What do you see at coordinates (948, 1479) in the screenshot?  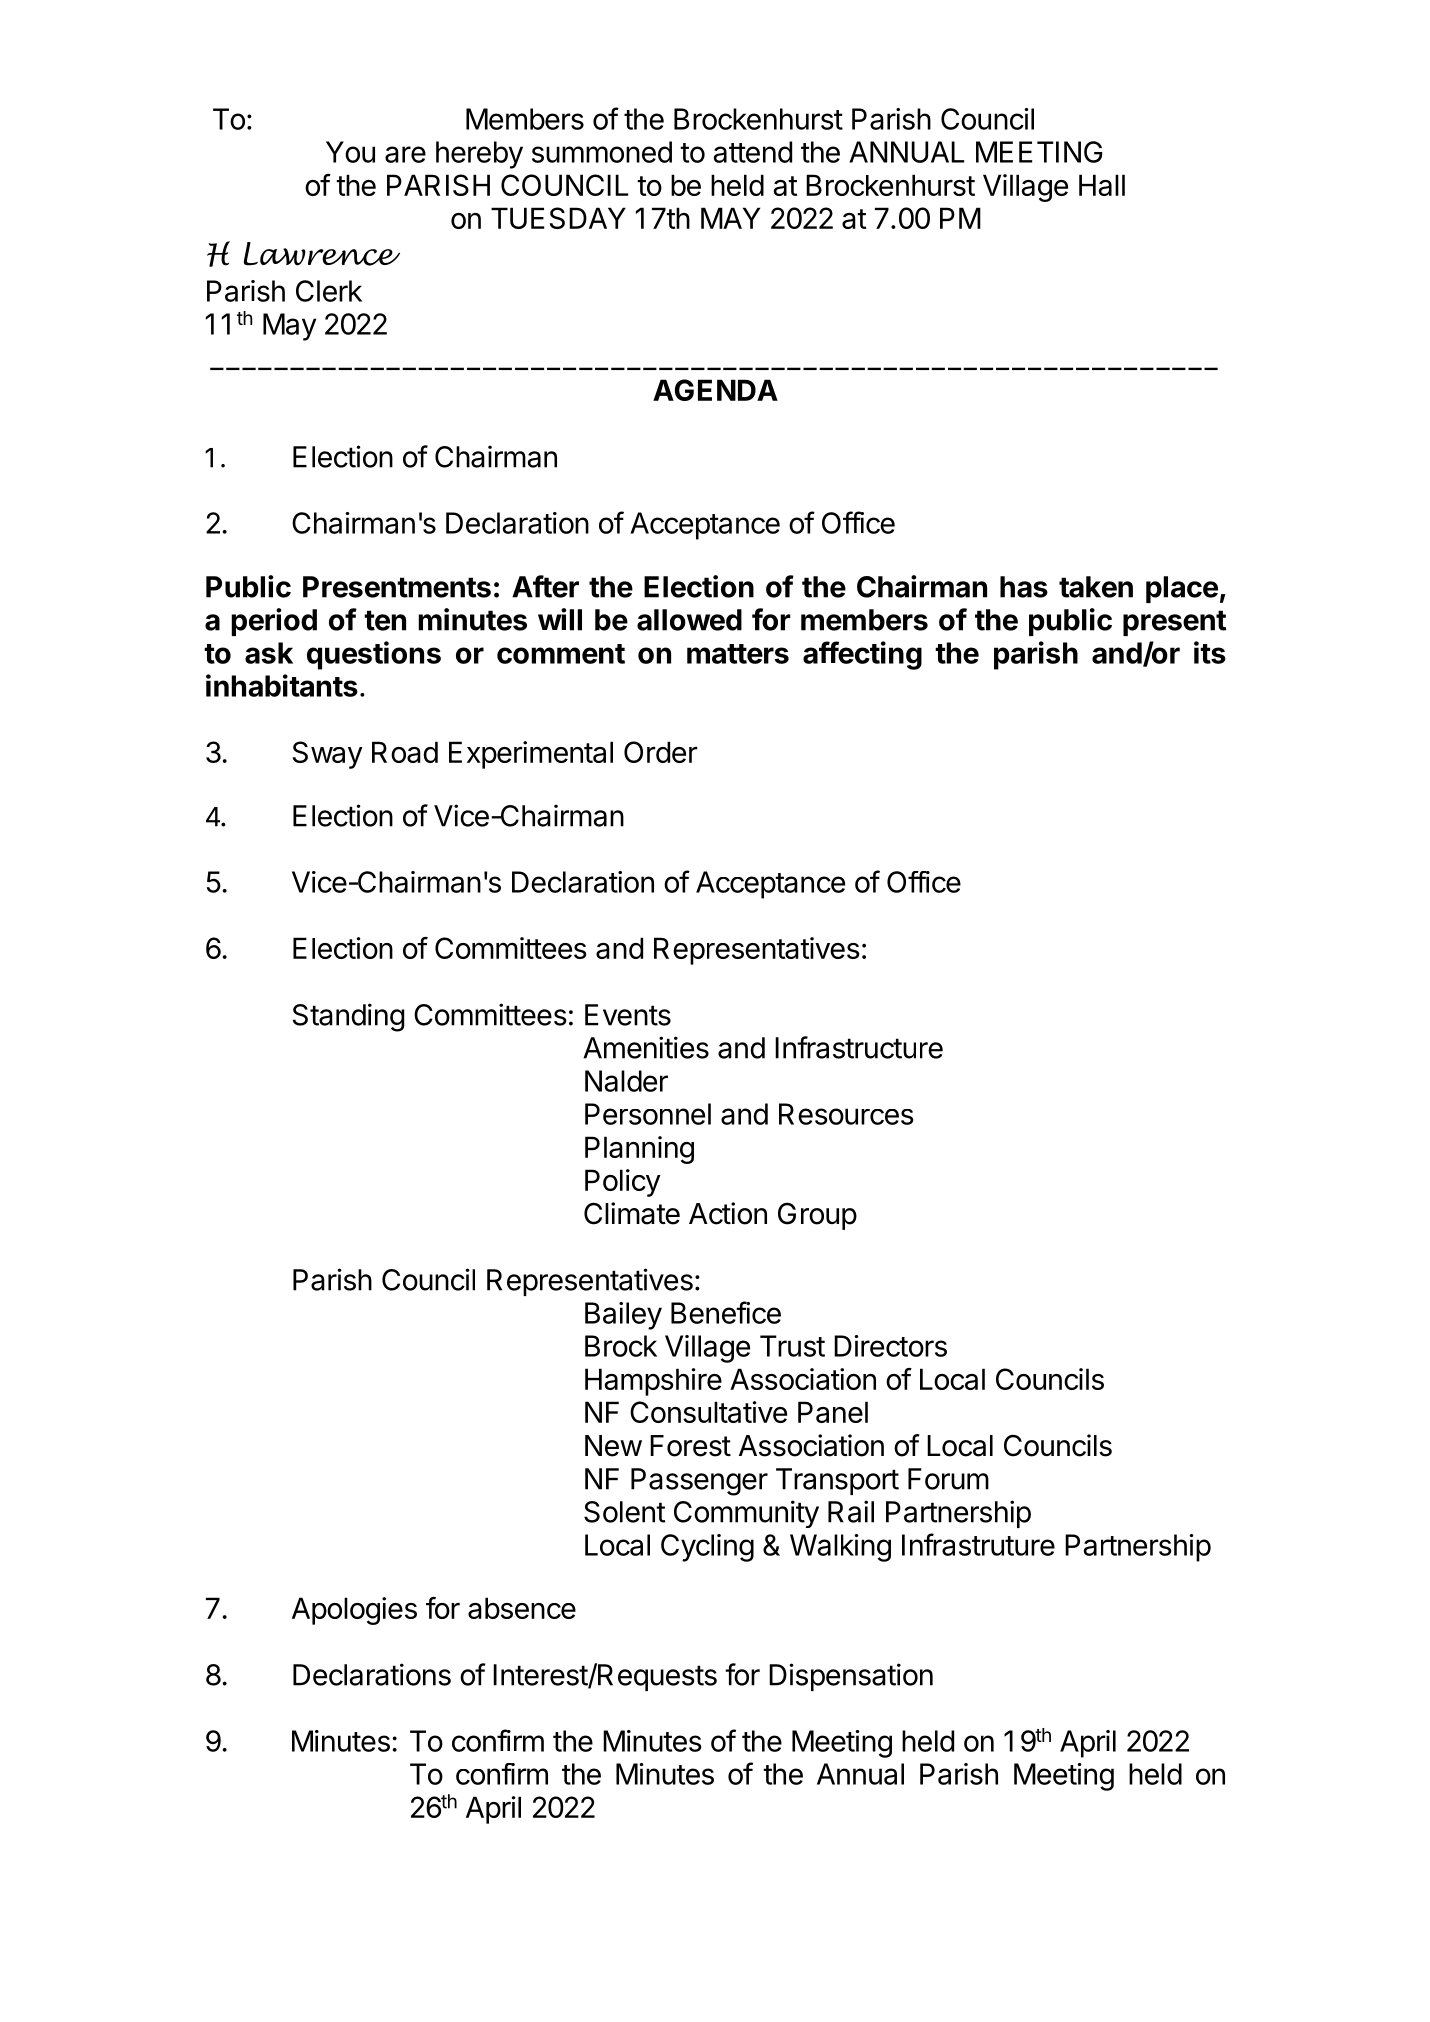 I see `Forum` at bounding box center [948, 1479].
